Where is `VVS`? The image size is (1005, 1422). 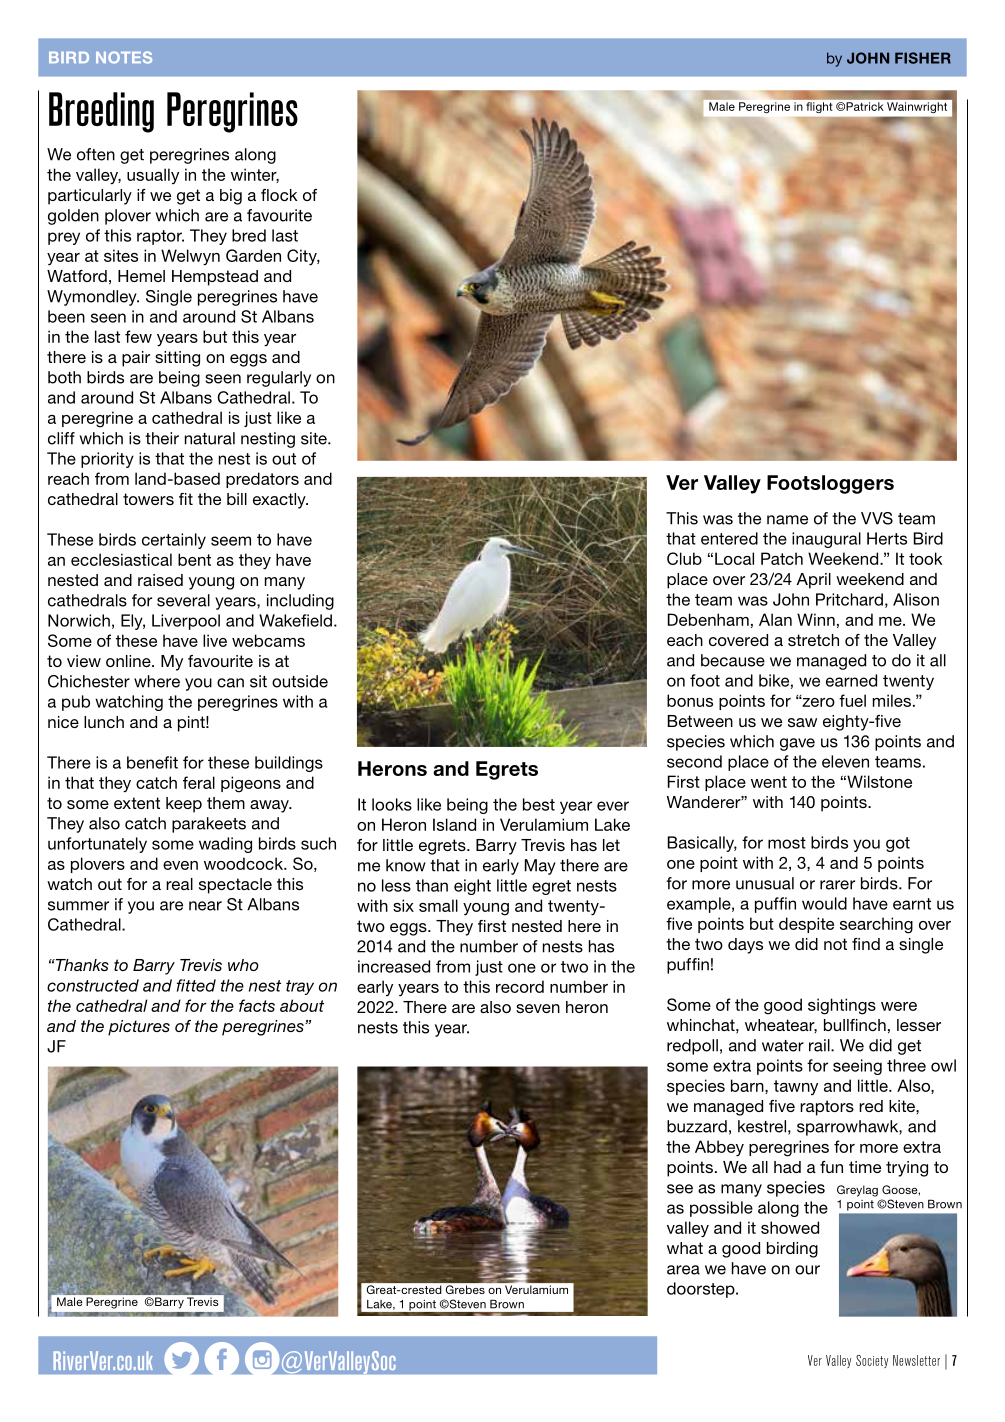
VVS is located at coordinates (877, 518).
